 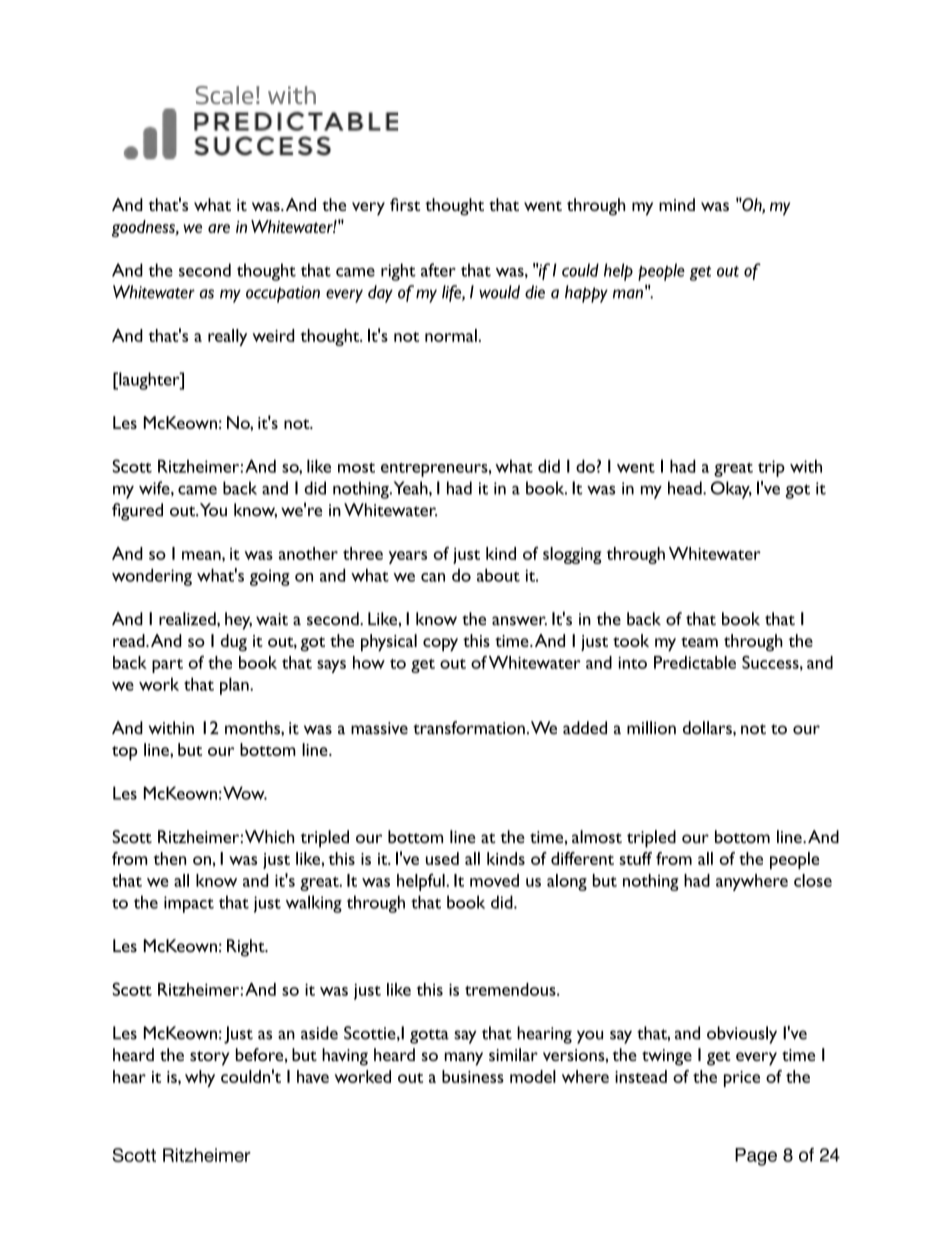 I want to click on mind, so click(x=677, y=204).
